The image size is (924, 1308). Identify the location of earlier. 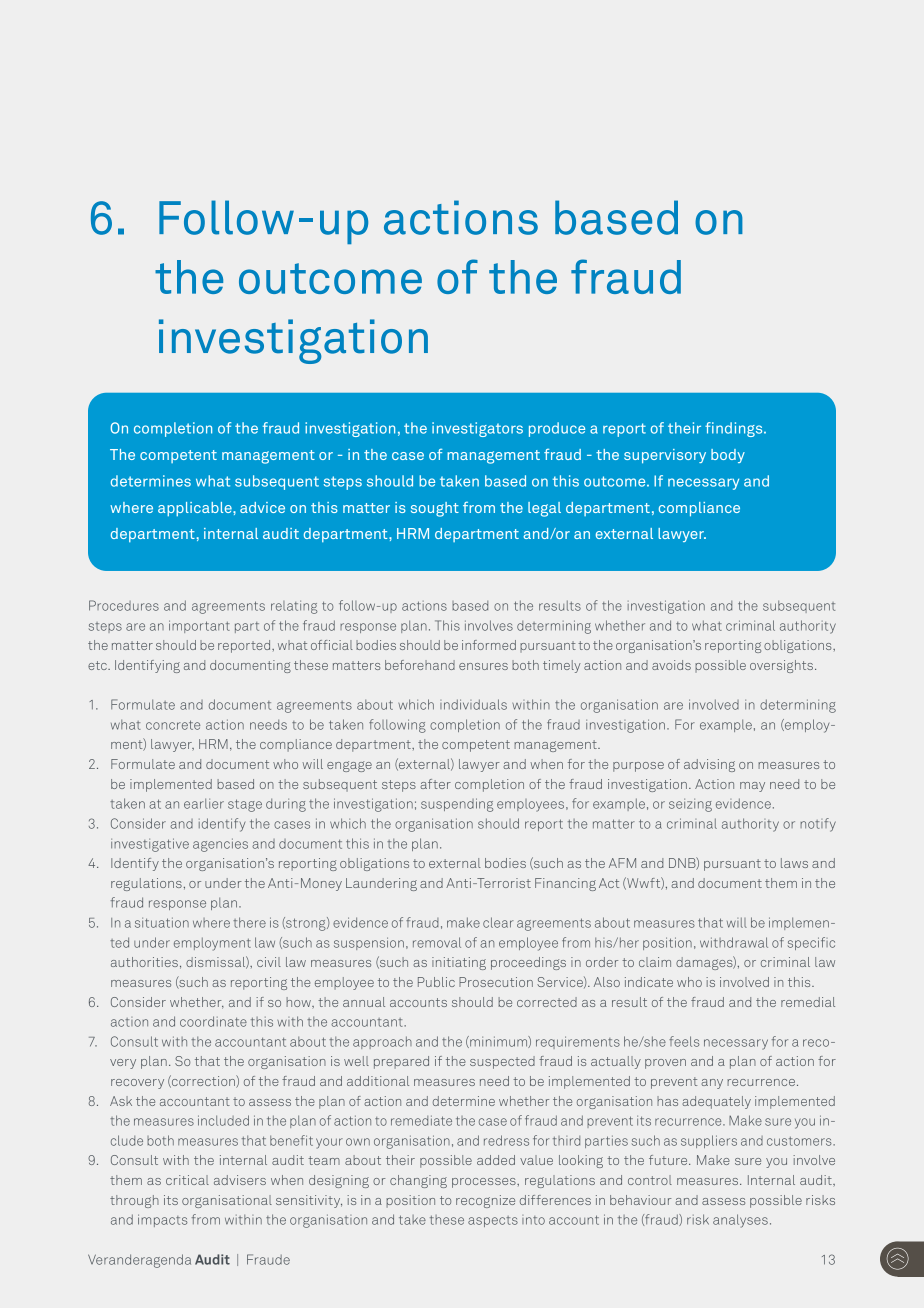
(204, 803).
